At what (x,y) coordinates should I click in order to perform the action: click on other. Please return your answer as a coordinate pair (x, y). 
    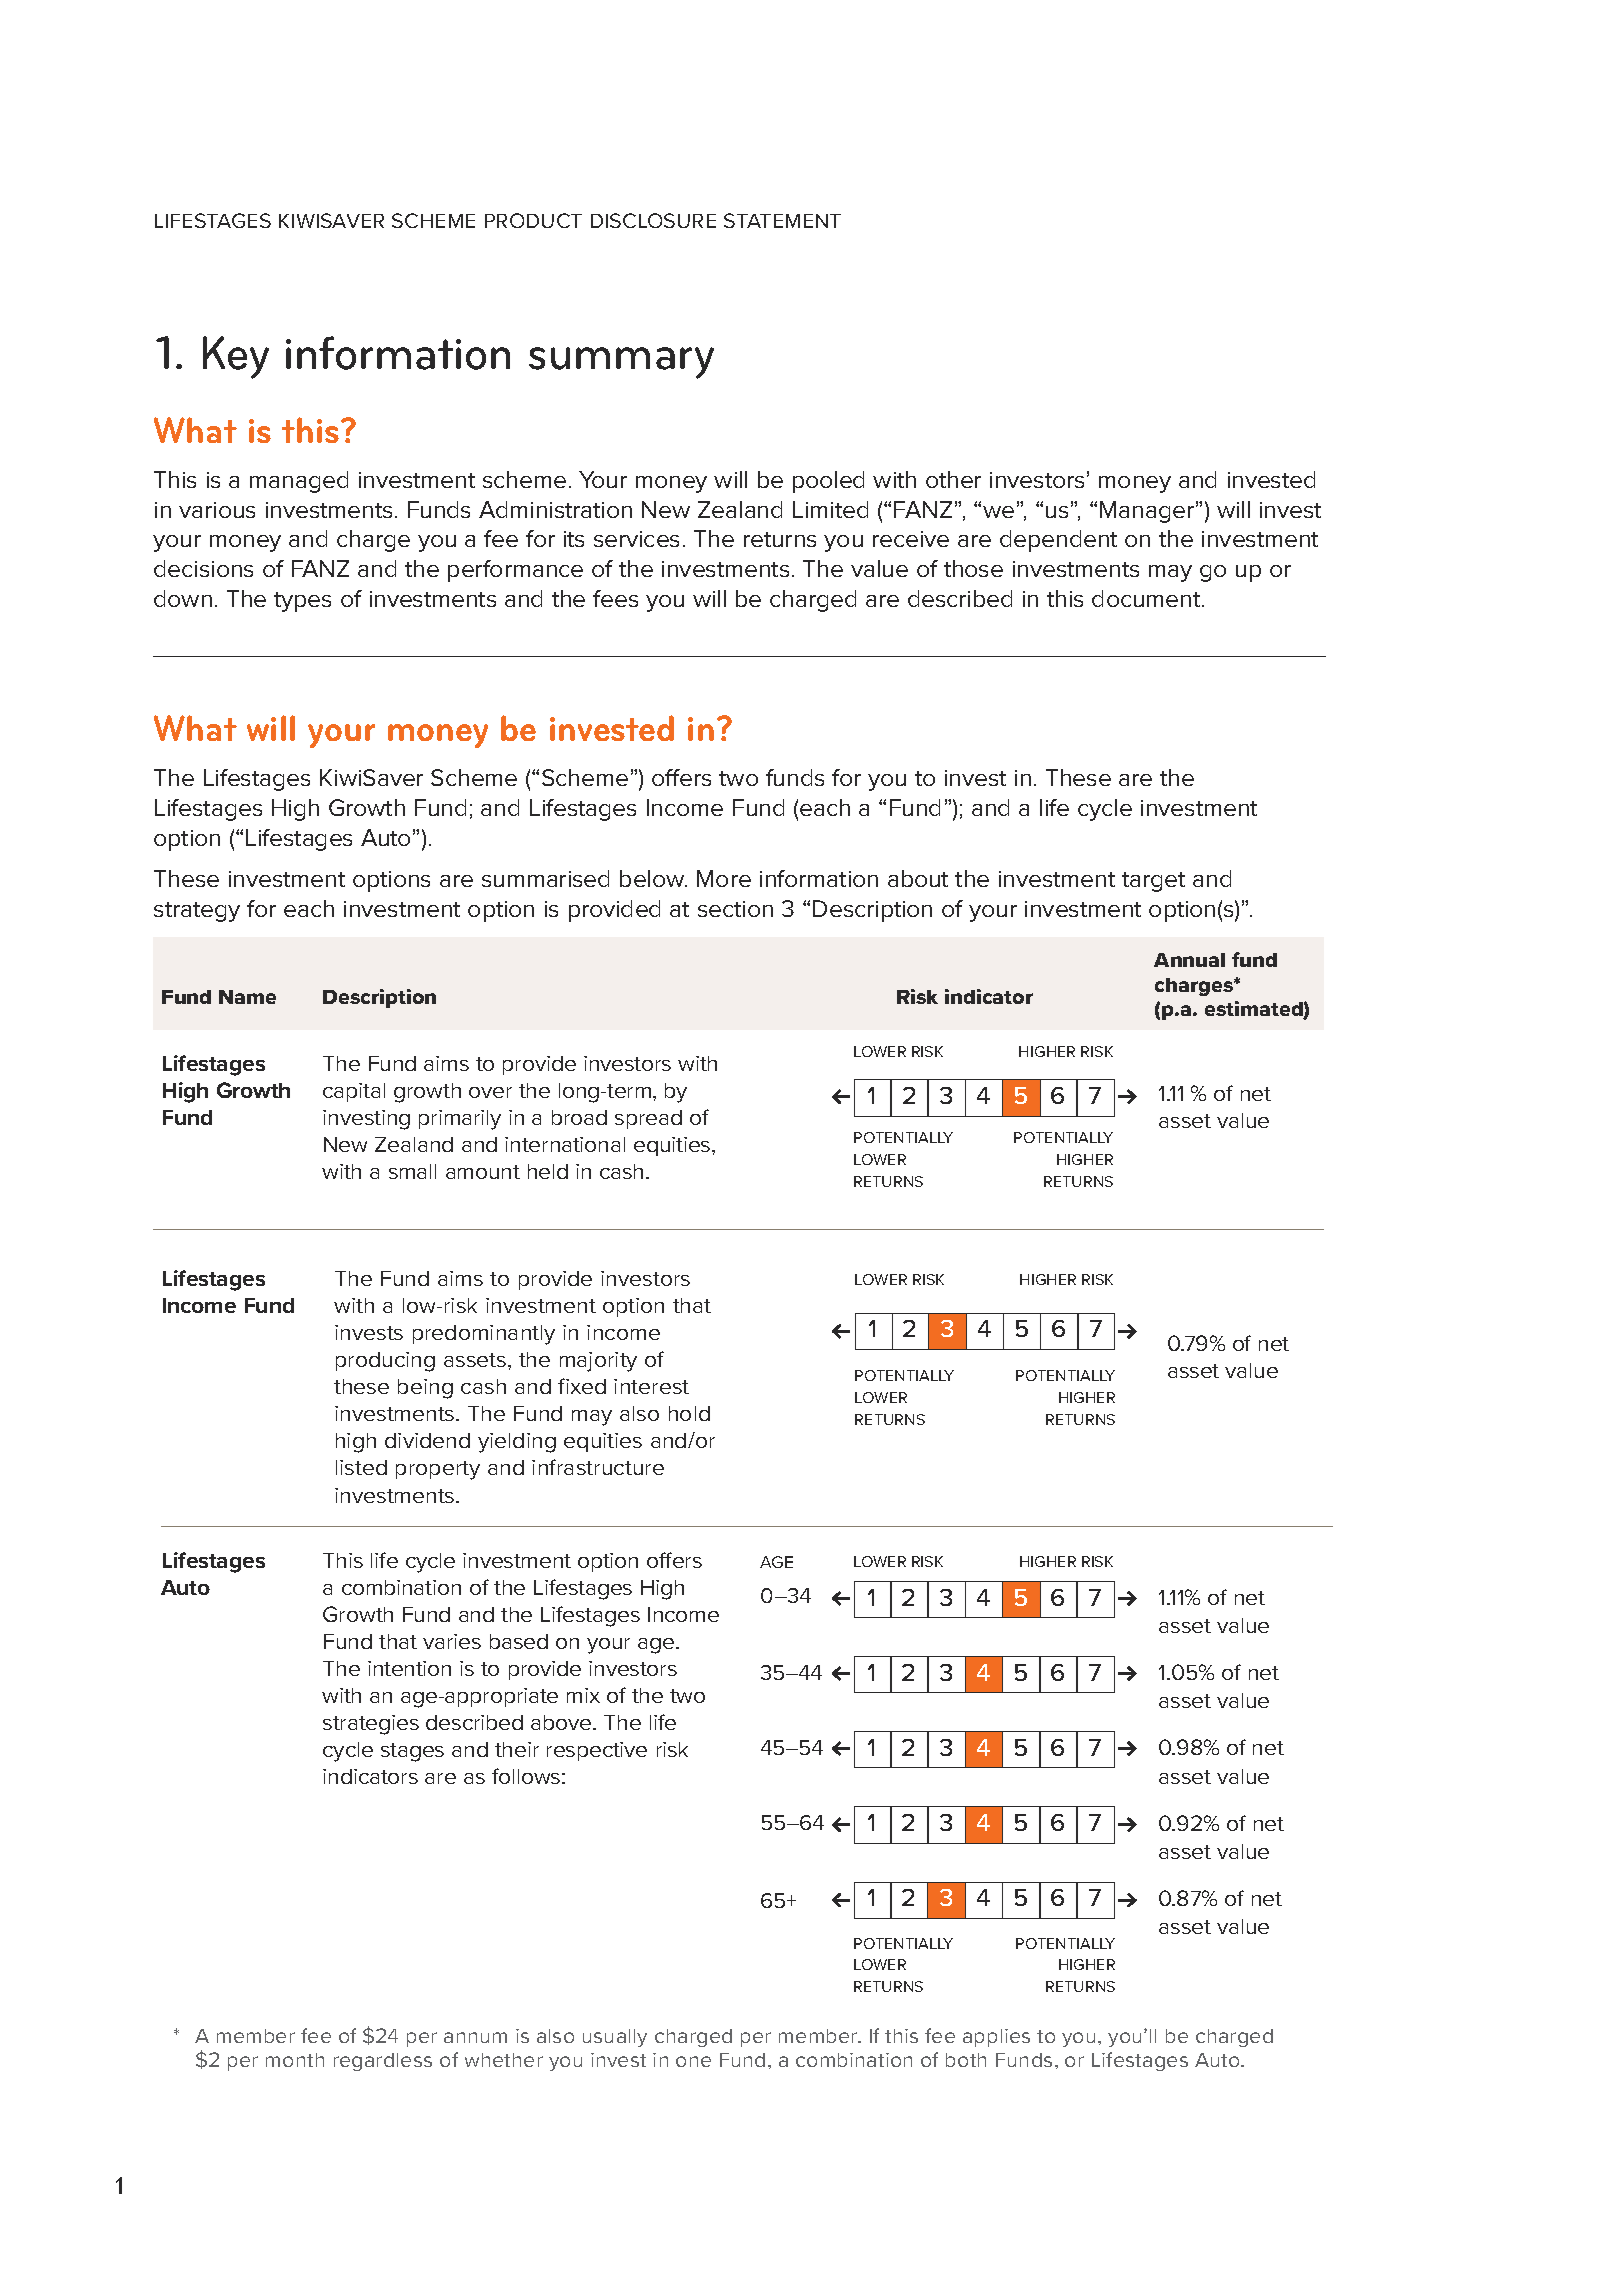
    Looking at the image, I should click on (953, 479).
